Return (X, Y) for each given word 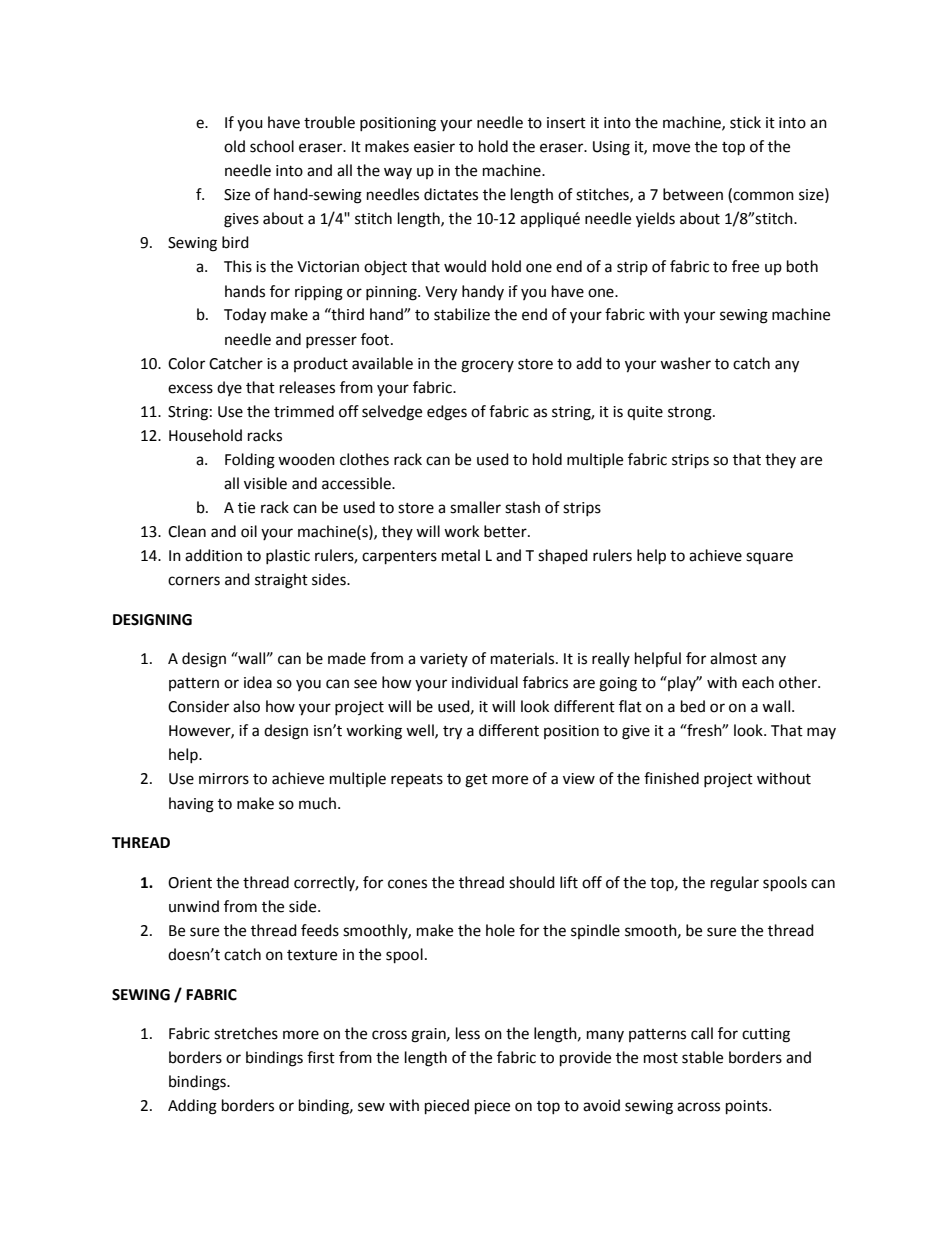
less (468, 1033)
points (748, 1107)
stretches (246, 1033)
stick (745, 122)
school (272, 146)
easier (434, 147)
